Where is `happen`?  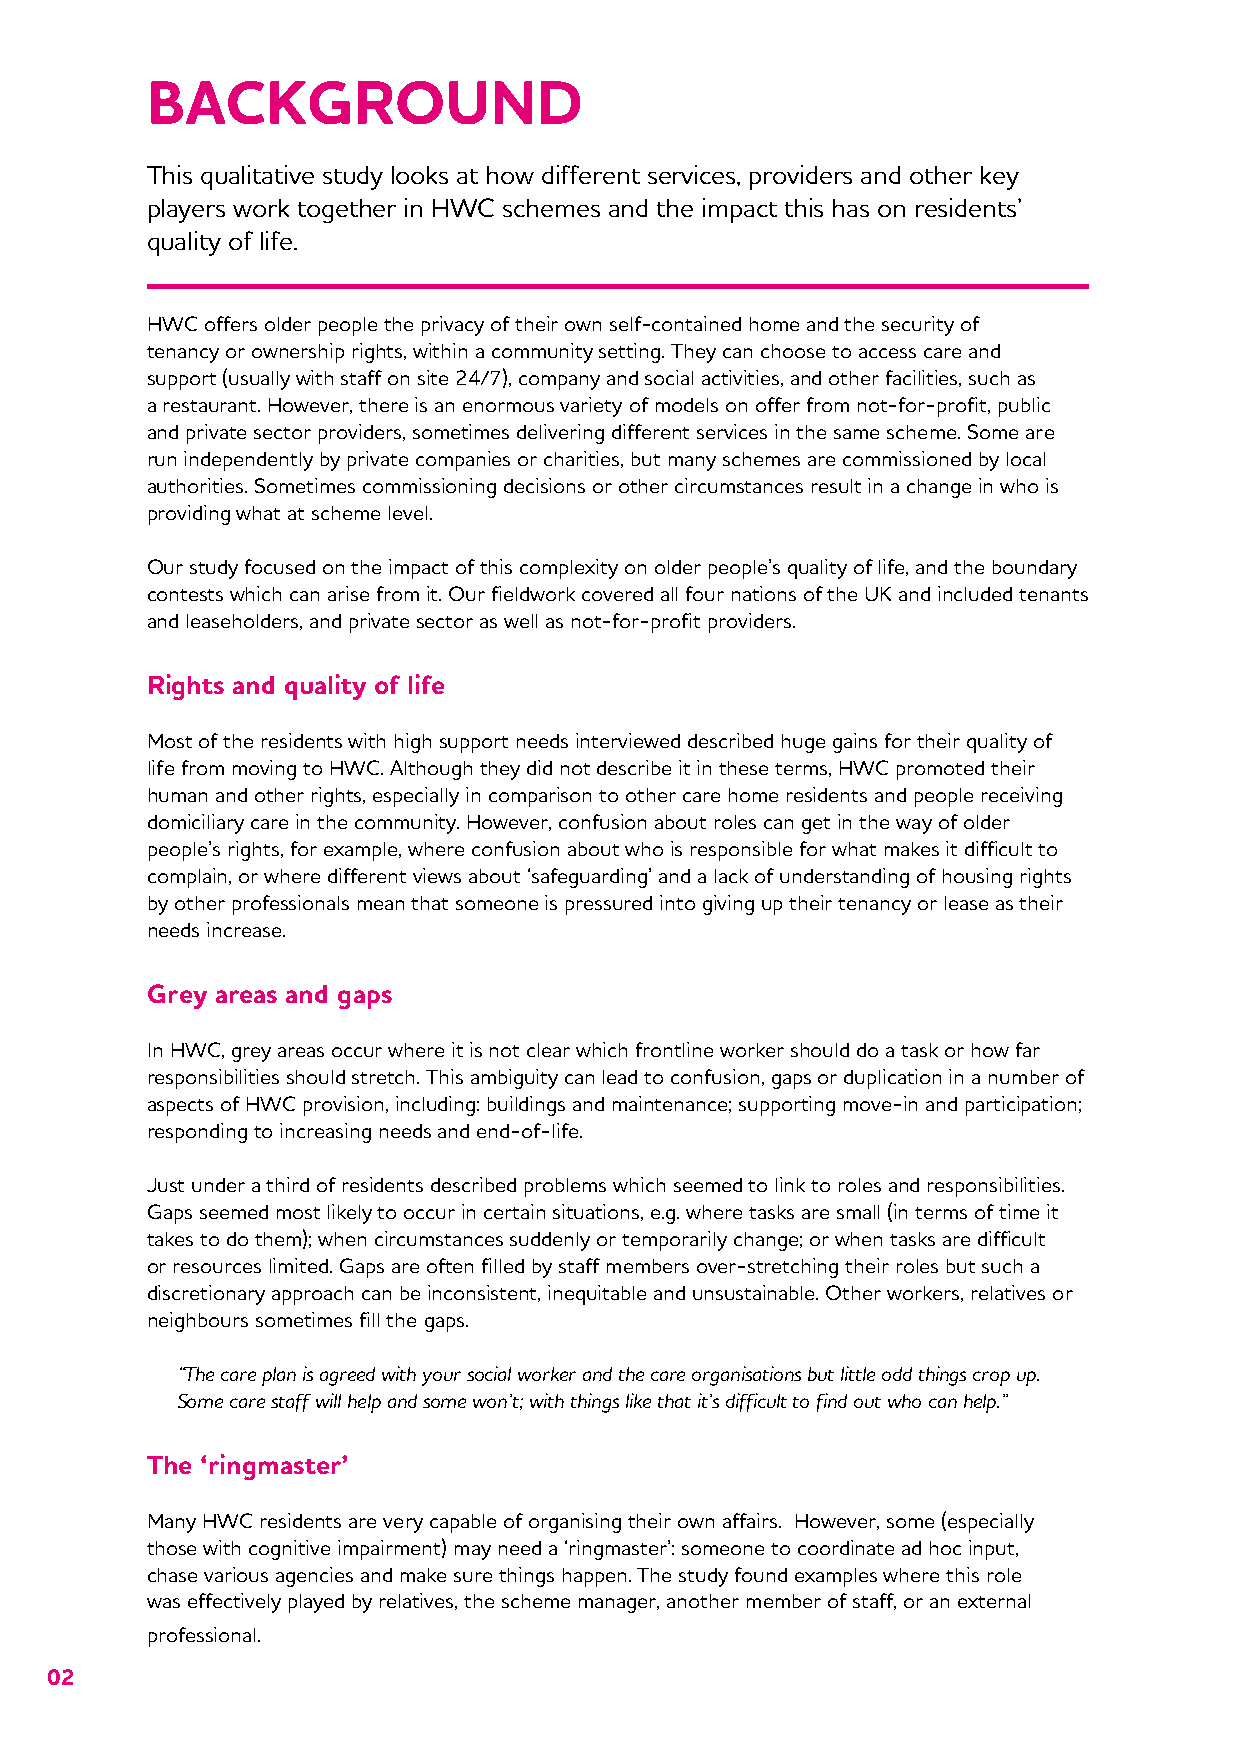
happen is located at coordinates (596, 1577).
